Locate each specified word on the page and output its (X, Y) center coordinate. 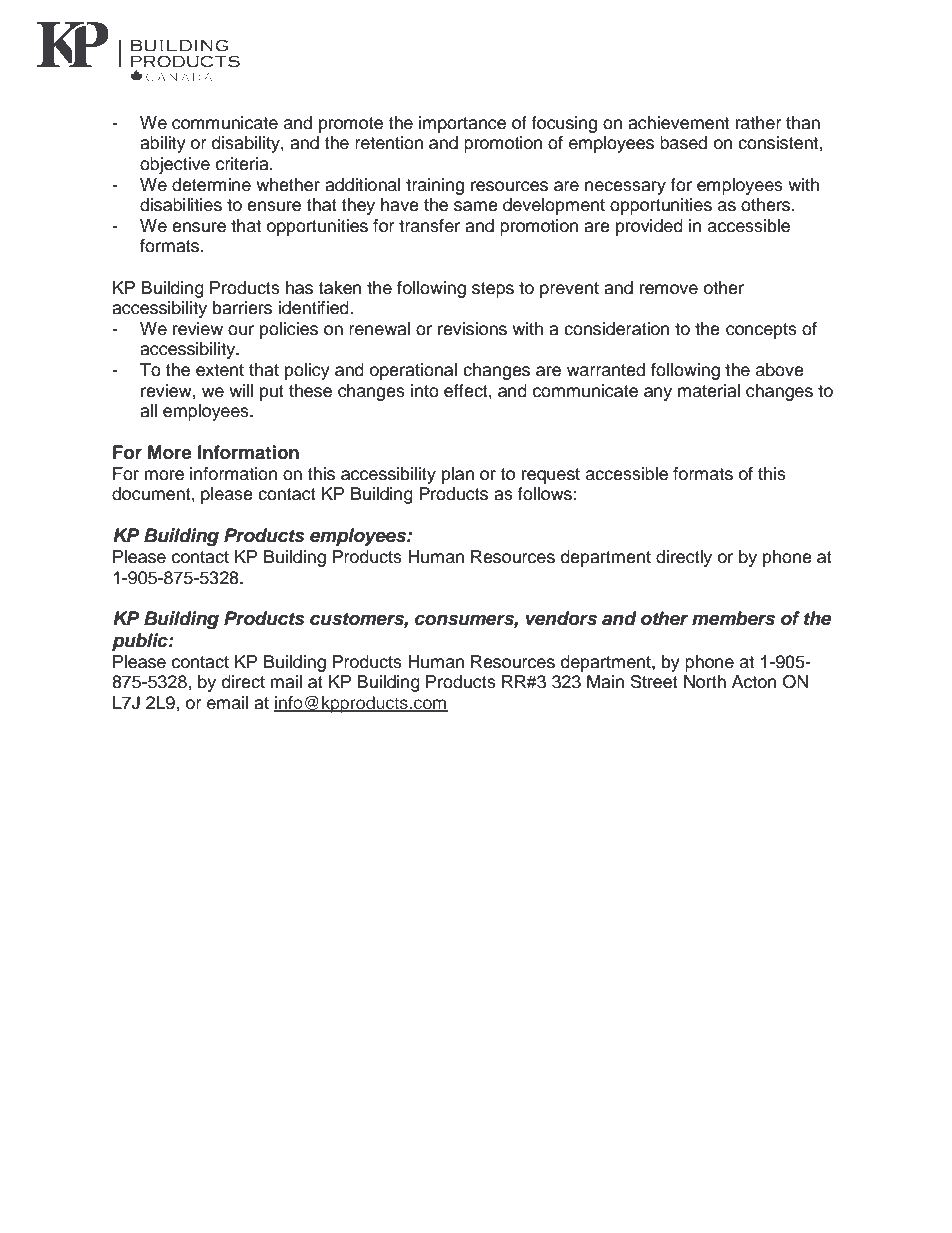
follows (546, 494)
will (241, 390)
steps (493, 290)
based (683, 143)
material (709, 391)
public (141, 642)
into (425, 391)
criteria (243, 164)
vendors (561, 618)
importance (462, 124)
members (733, 618)
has (299, 288)
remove (669, 289)
